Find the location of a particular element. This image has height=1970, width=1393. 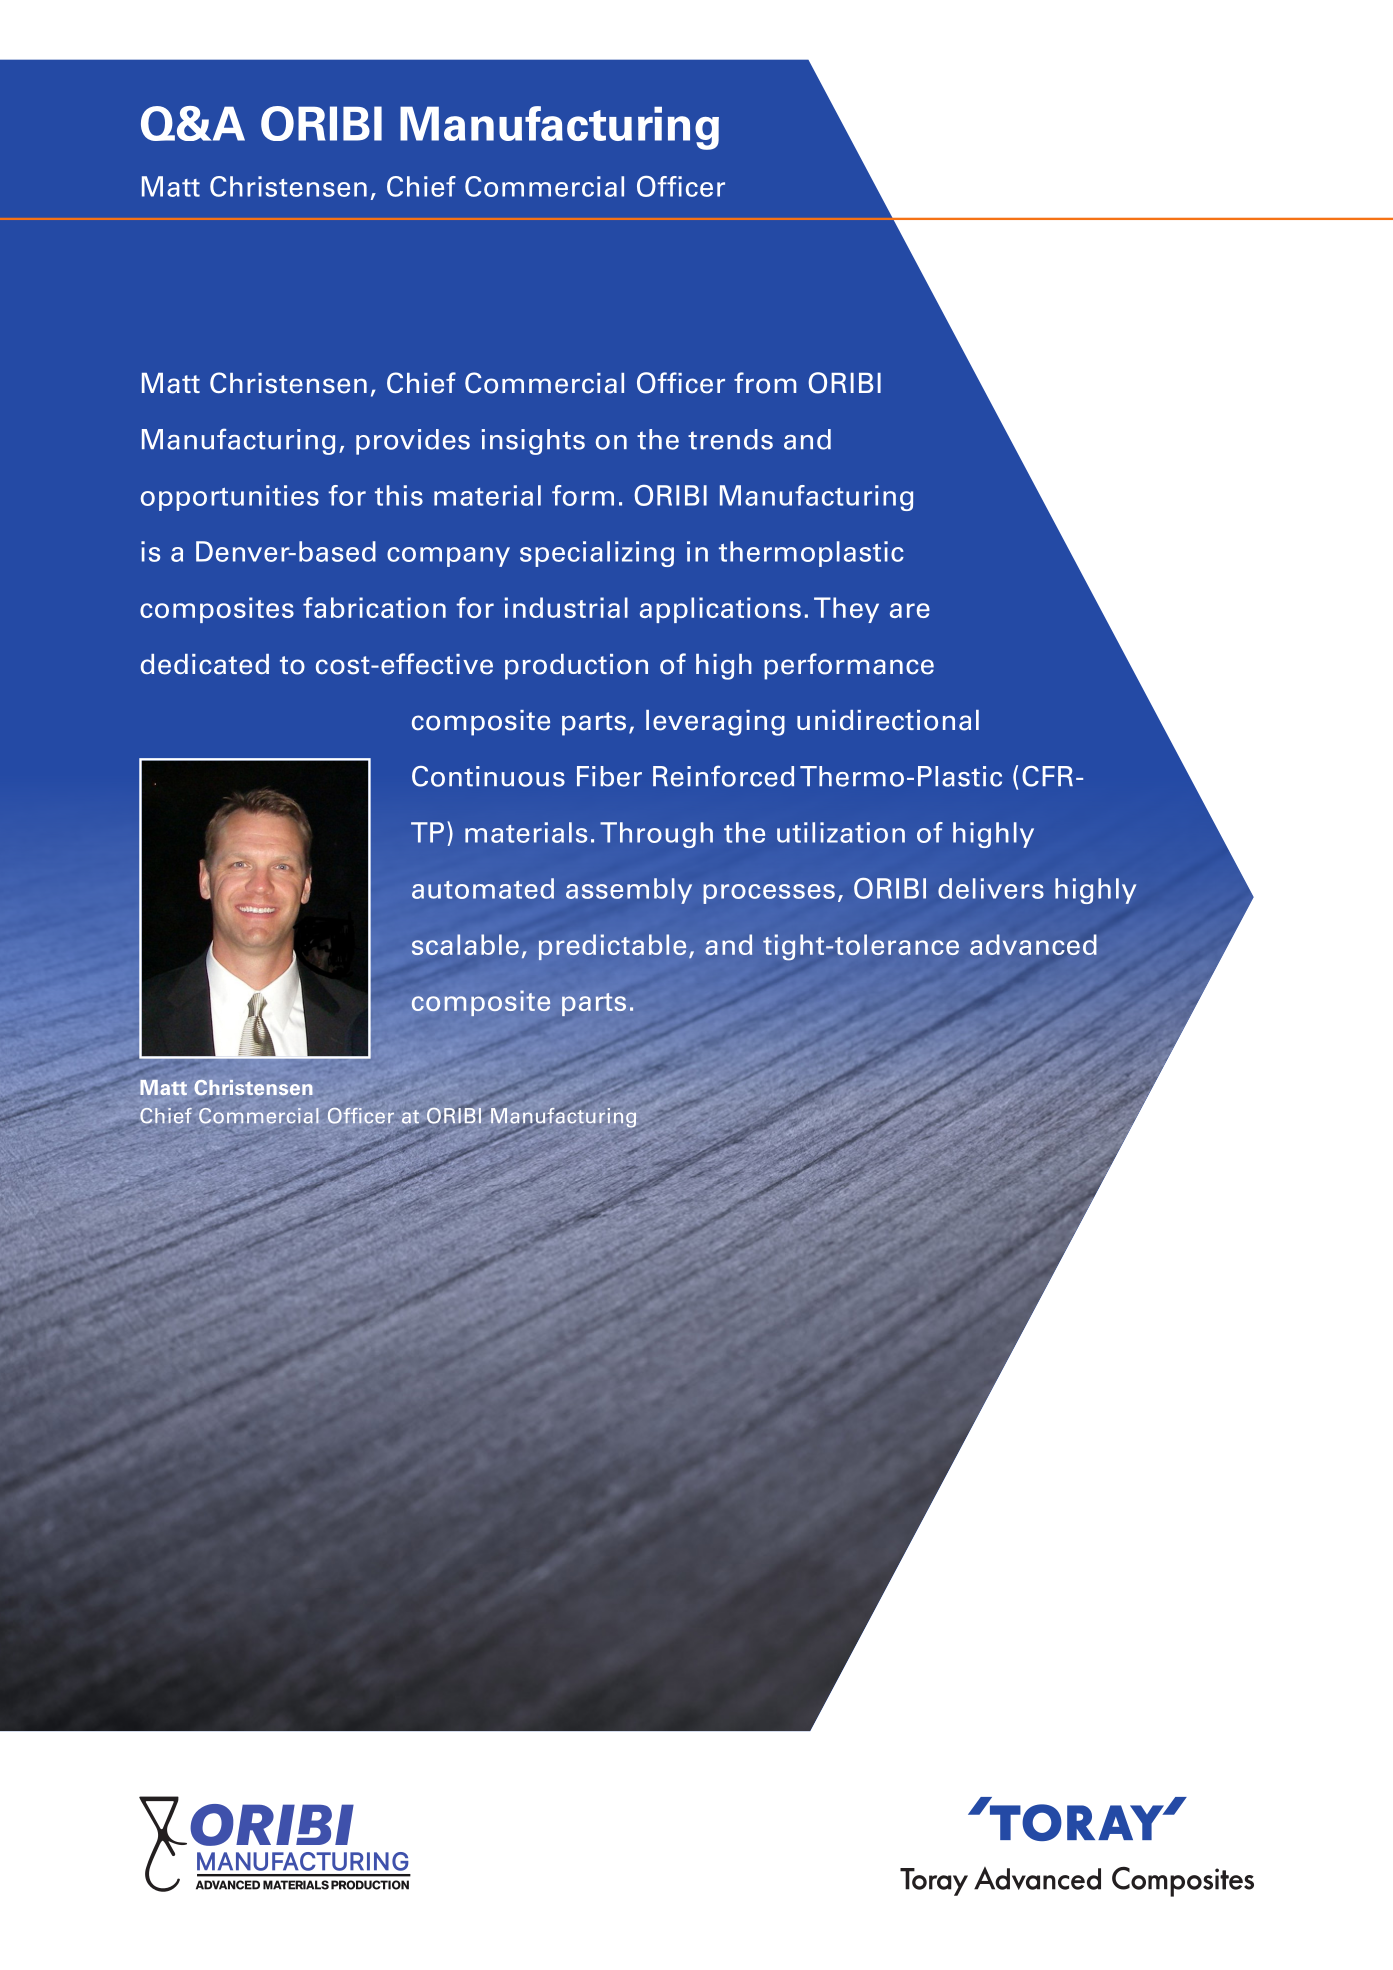

advanced is located at coordinates (1033, 944).
